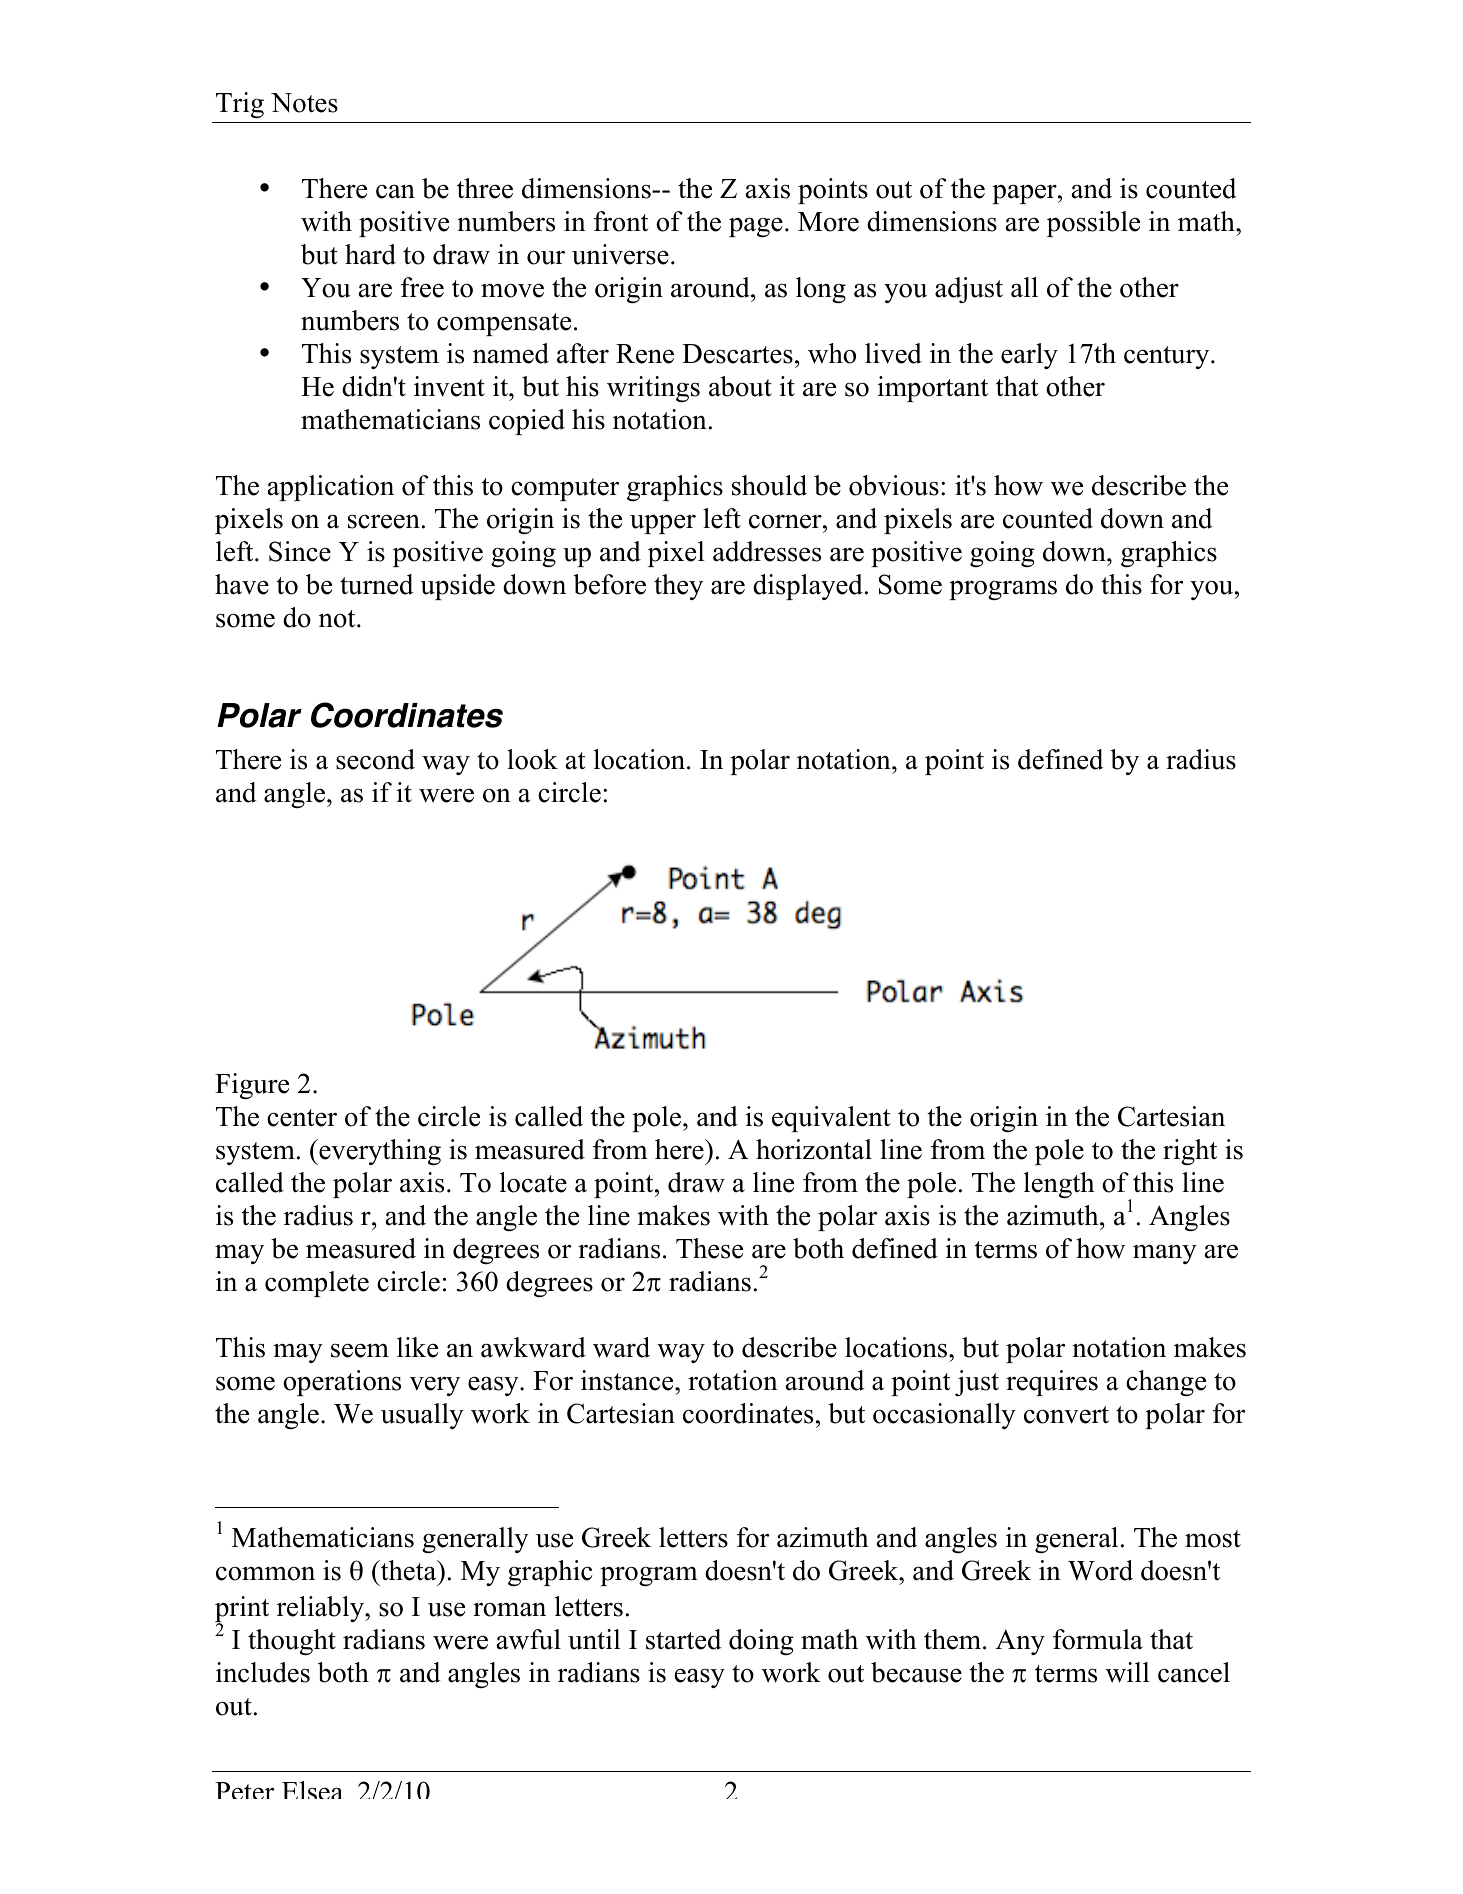  What do you see at coordinates (709, 1248) in the screenshot?
I see `These` at bounding box center [709, 1248].
